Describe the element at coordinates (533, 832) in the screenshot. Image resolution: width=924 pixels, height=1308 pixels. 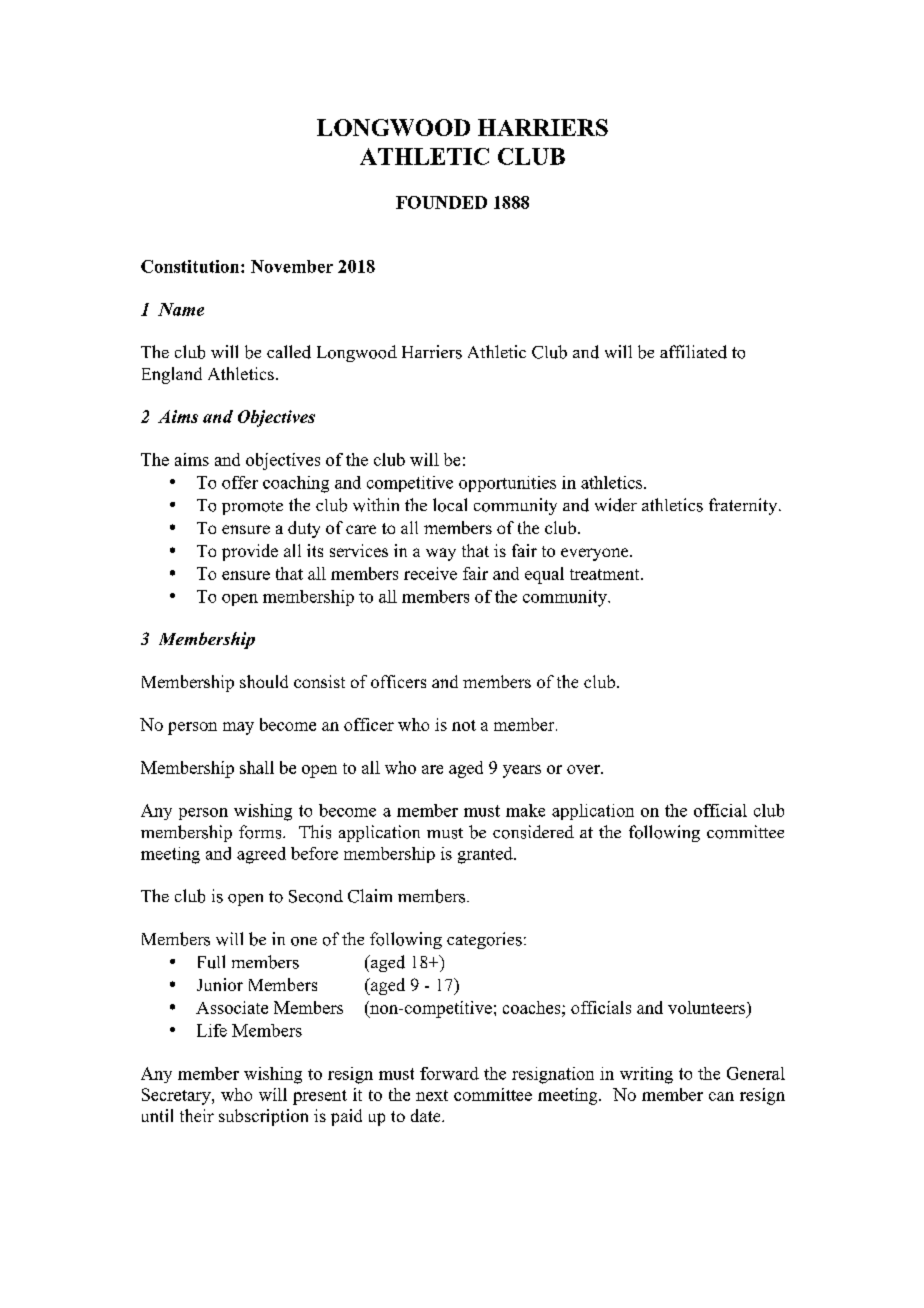
I see `considered` at that location.
